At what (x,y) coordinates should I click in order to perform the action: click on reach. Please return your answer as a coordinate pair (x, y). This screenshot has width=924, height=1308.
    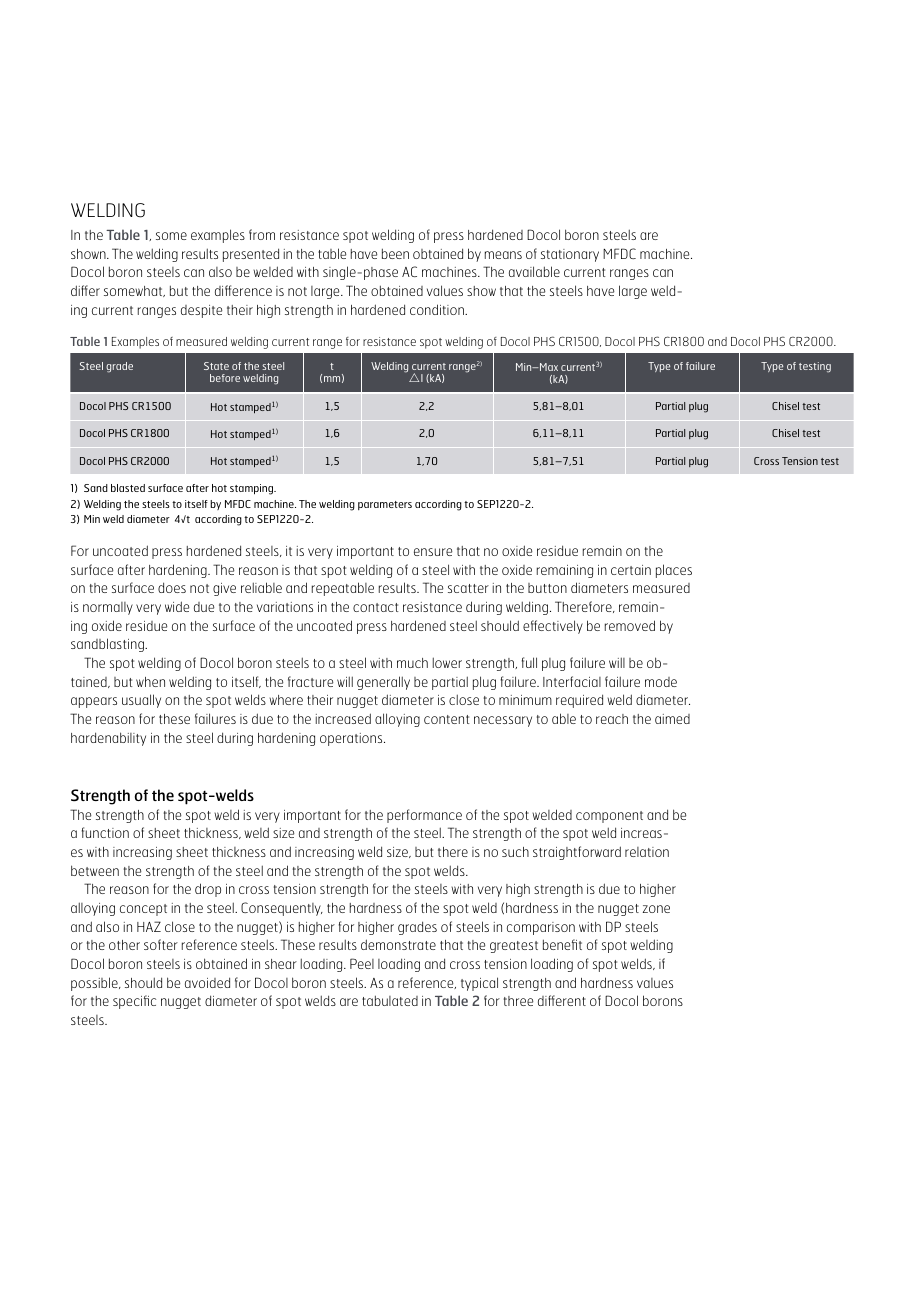
    Looking at the image, I should click on (612, 719).
